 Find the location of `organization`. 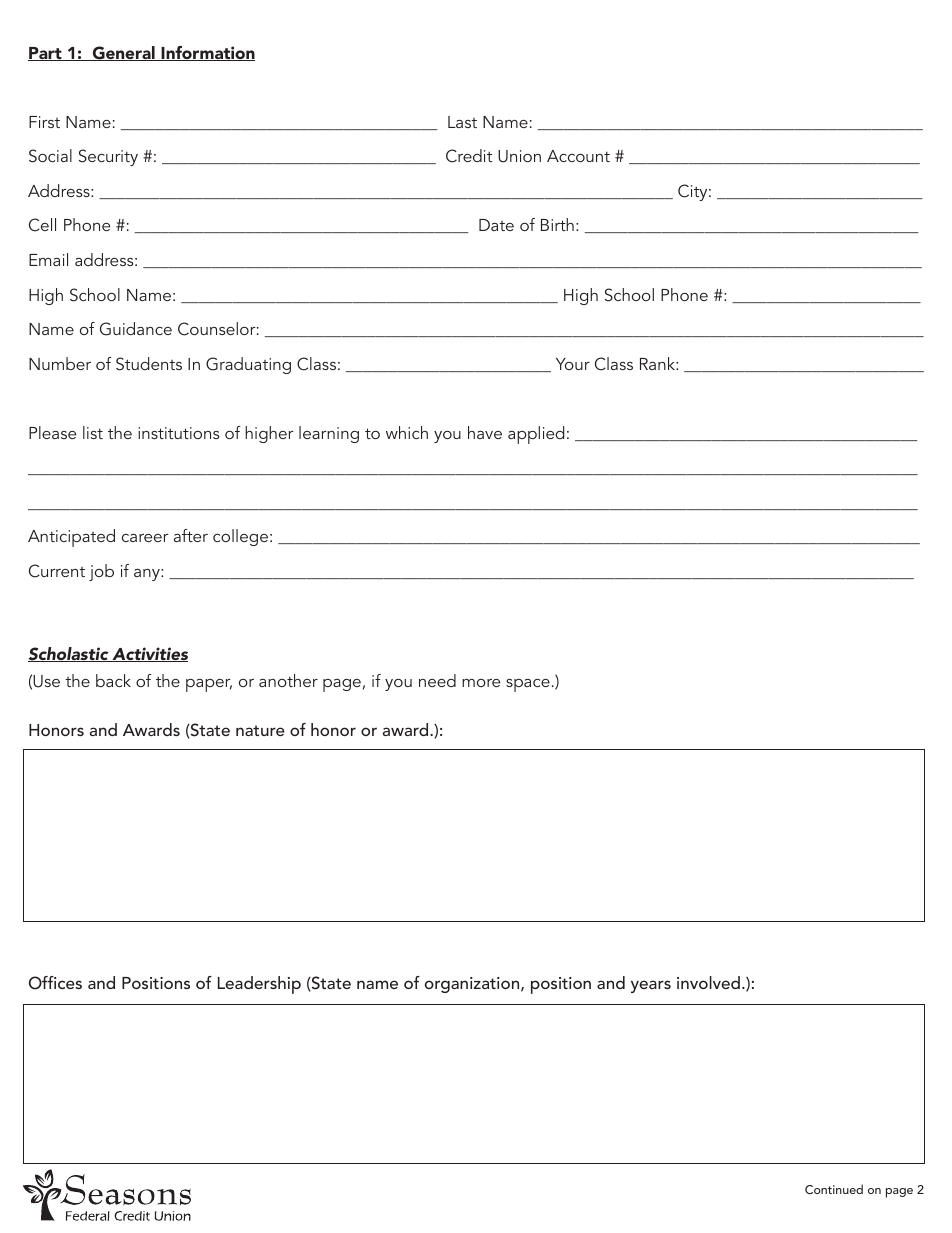

organization is located at coordinates (473, 985).
